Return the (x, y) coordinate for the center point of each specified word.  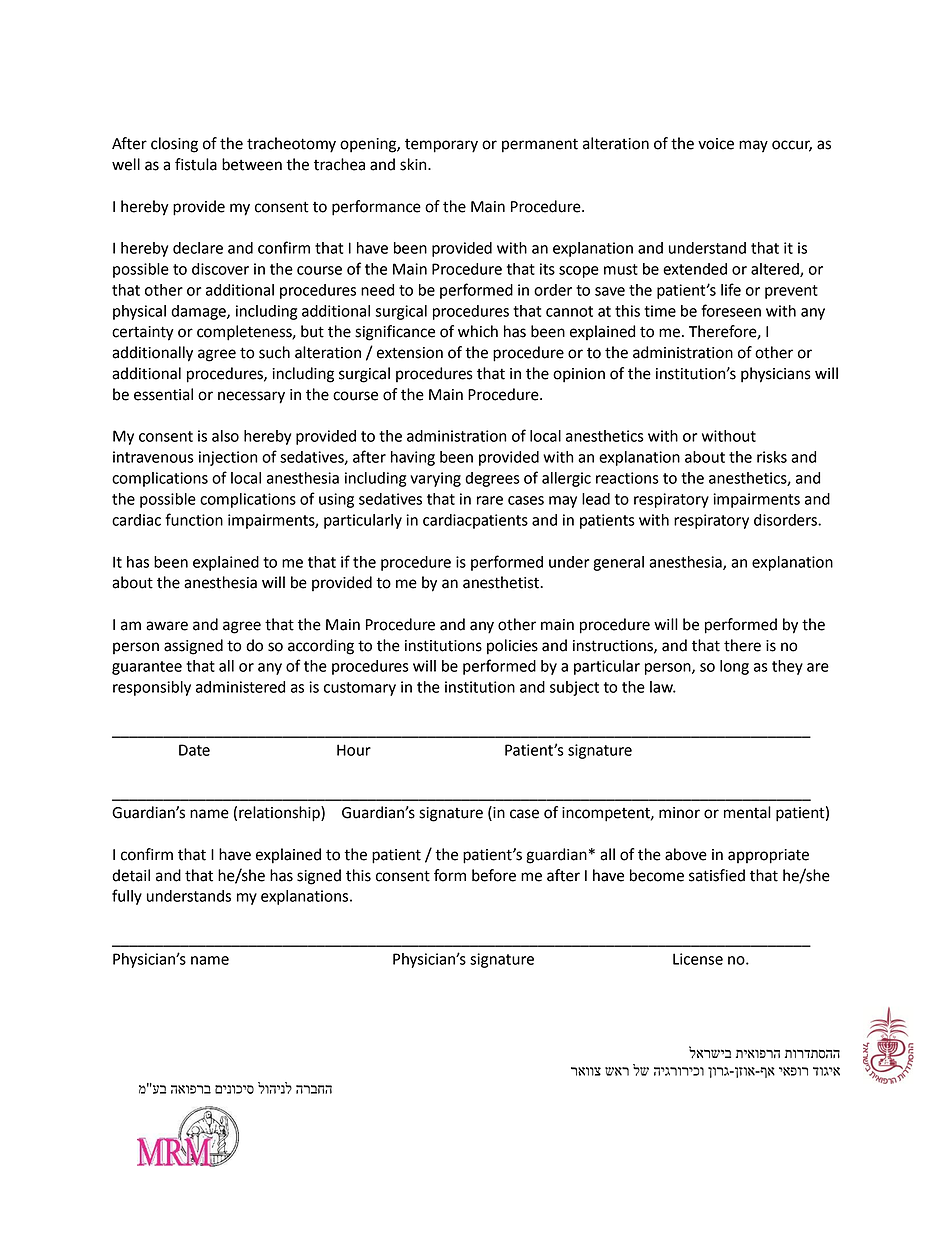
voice (716, 144)
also (225, 436)
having (413, 458)
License (698, 959)
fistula (196, 164)
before (494, 875)
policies (512, 647)
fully (127, 897)
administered (240, 687)
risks (772, 457)
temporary (441, 146)
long (734, 667)
